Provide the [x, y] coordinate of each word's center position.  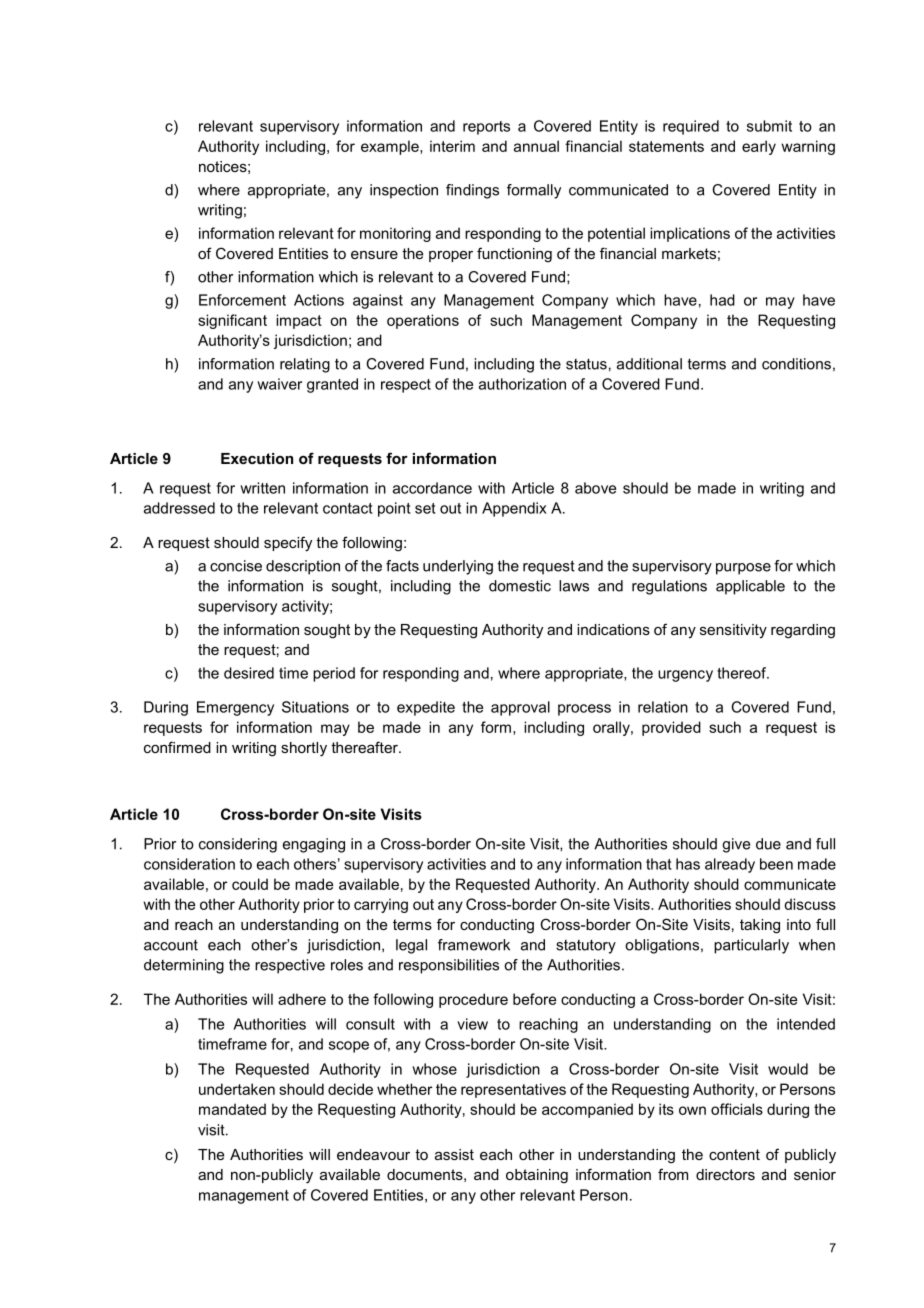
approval [520, 708]
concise [236, 566]
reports [486, 128]
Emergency [235, 708]
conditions [796, 364]
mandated [232, 1109]
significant [232, 321]
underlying [458, 567]
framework [474, 945]
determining [184, 966]
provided [671, 728]
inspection [404, 191]
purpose [743, 569]
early [759, 147]
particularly [751, 946]
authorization [522, 384]
